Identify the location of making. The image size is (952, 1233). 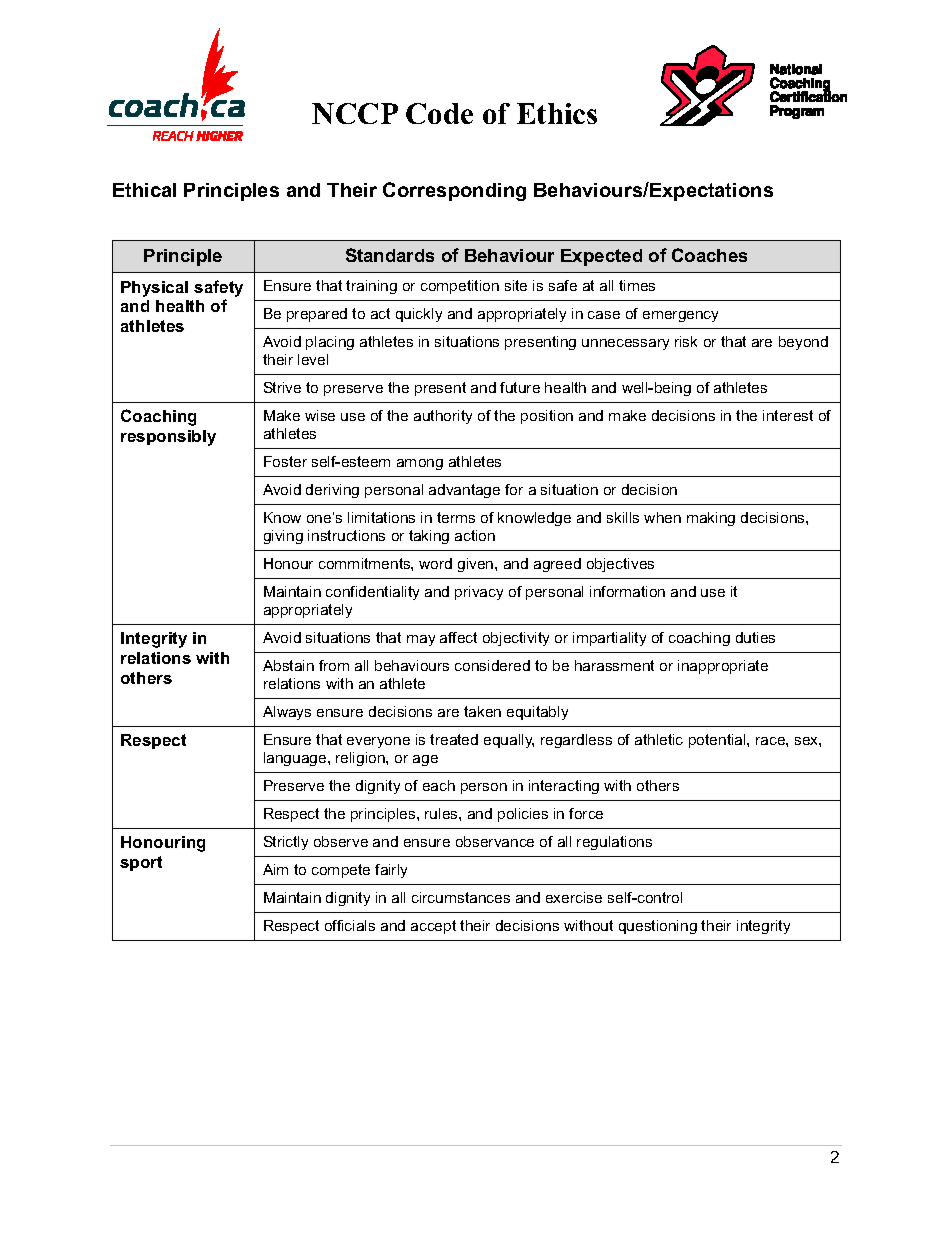
(711, 519).
